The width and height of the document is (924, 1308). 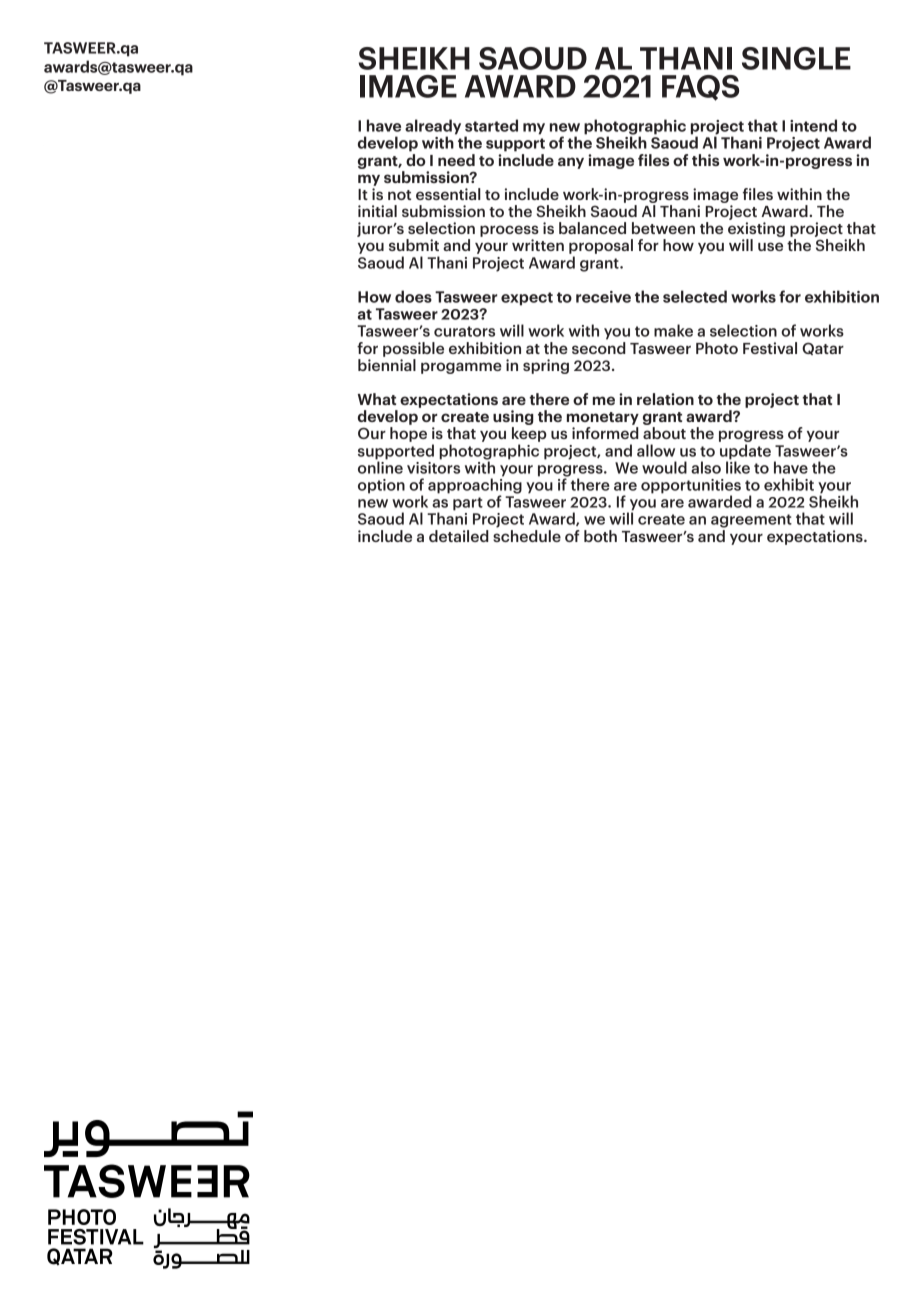 I want to click on SINGLE, so click(x=796, y=58).
